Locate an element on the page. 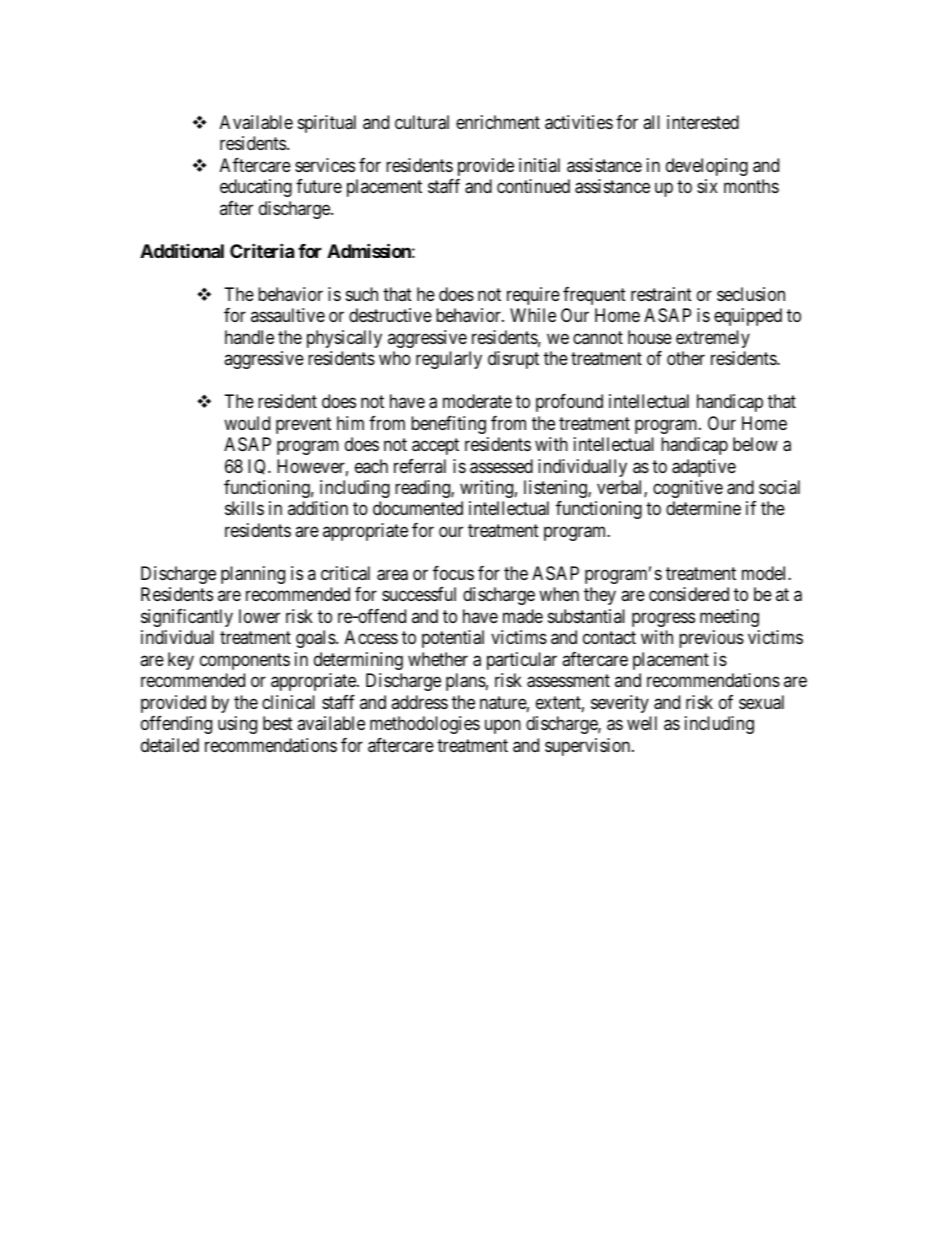 The height and width of the image is (1233, 952). using is located at coordinates (237, 725).
